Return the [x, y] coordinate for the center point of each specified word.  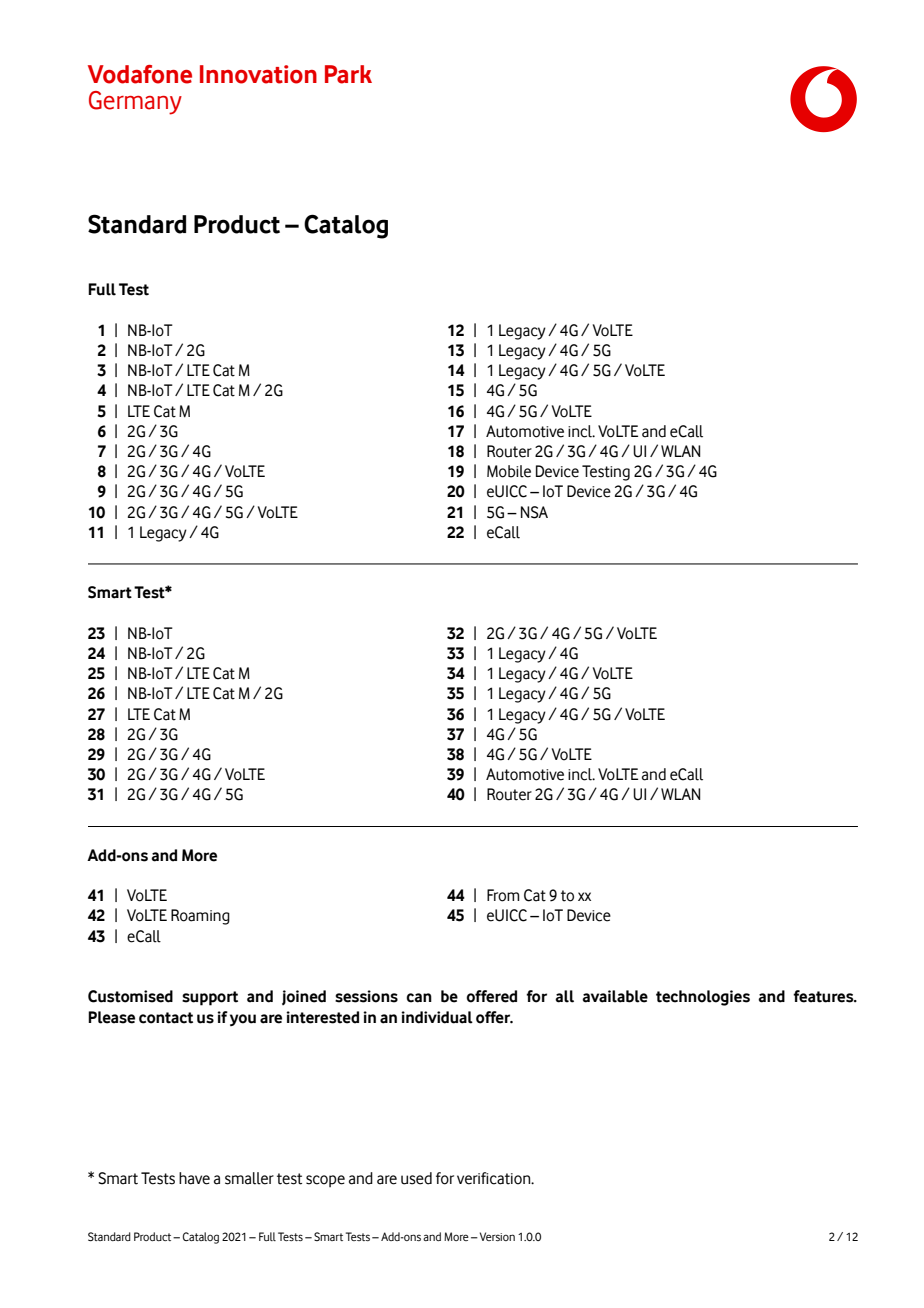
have [194, 1178]
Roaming [200, 917]
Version [496, 1236]
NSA [534, 512]
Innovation [258, 74]
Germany [135, 103]
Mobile [509, 471]
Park [348, 74]
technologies [703, 998]
